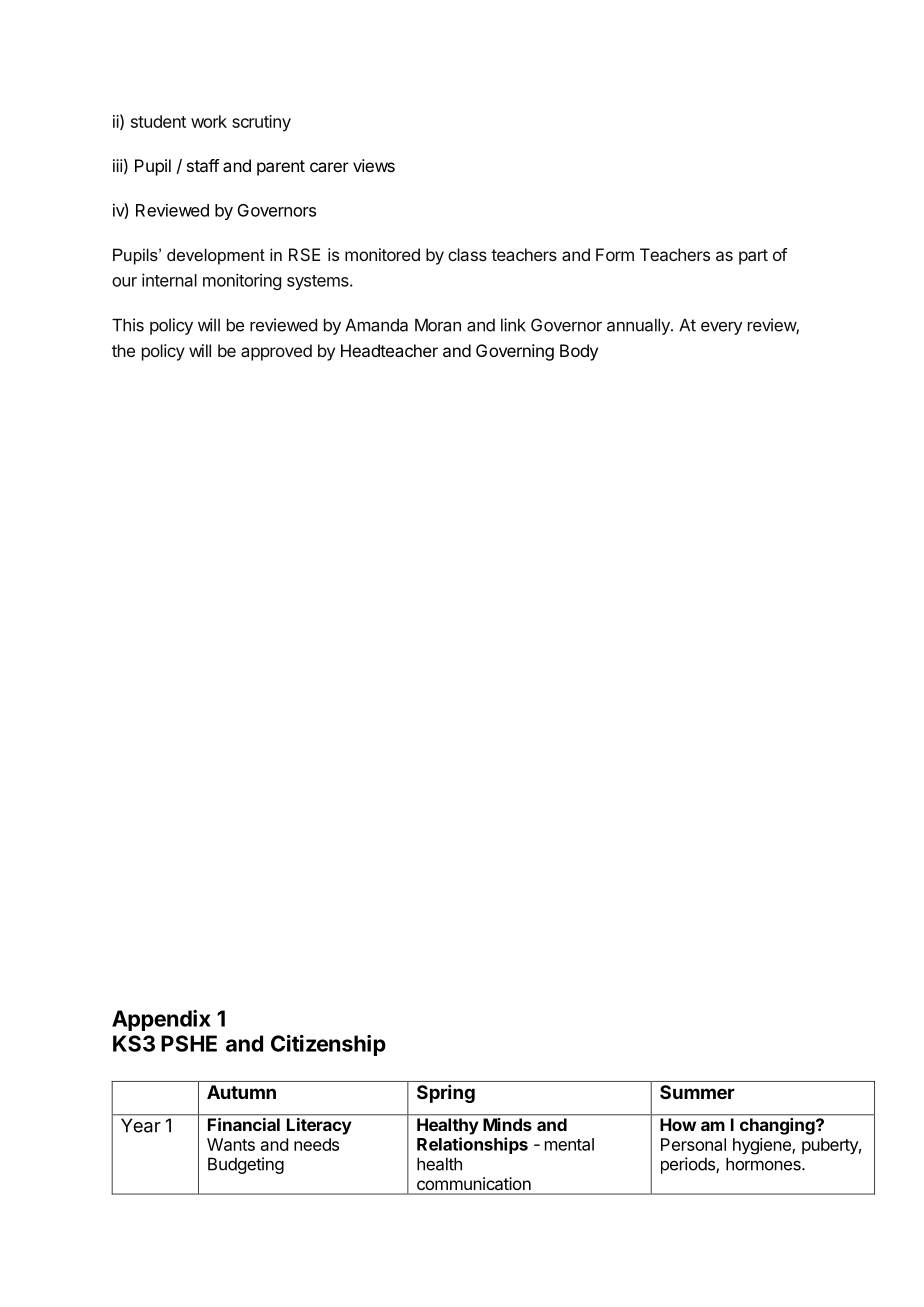 This page has height=1307, width=924. Describe the element at coordinates (615, 254) in the page. I see `Form` at that location.
